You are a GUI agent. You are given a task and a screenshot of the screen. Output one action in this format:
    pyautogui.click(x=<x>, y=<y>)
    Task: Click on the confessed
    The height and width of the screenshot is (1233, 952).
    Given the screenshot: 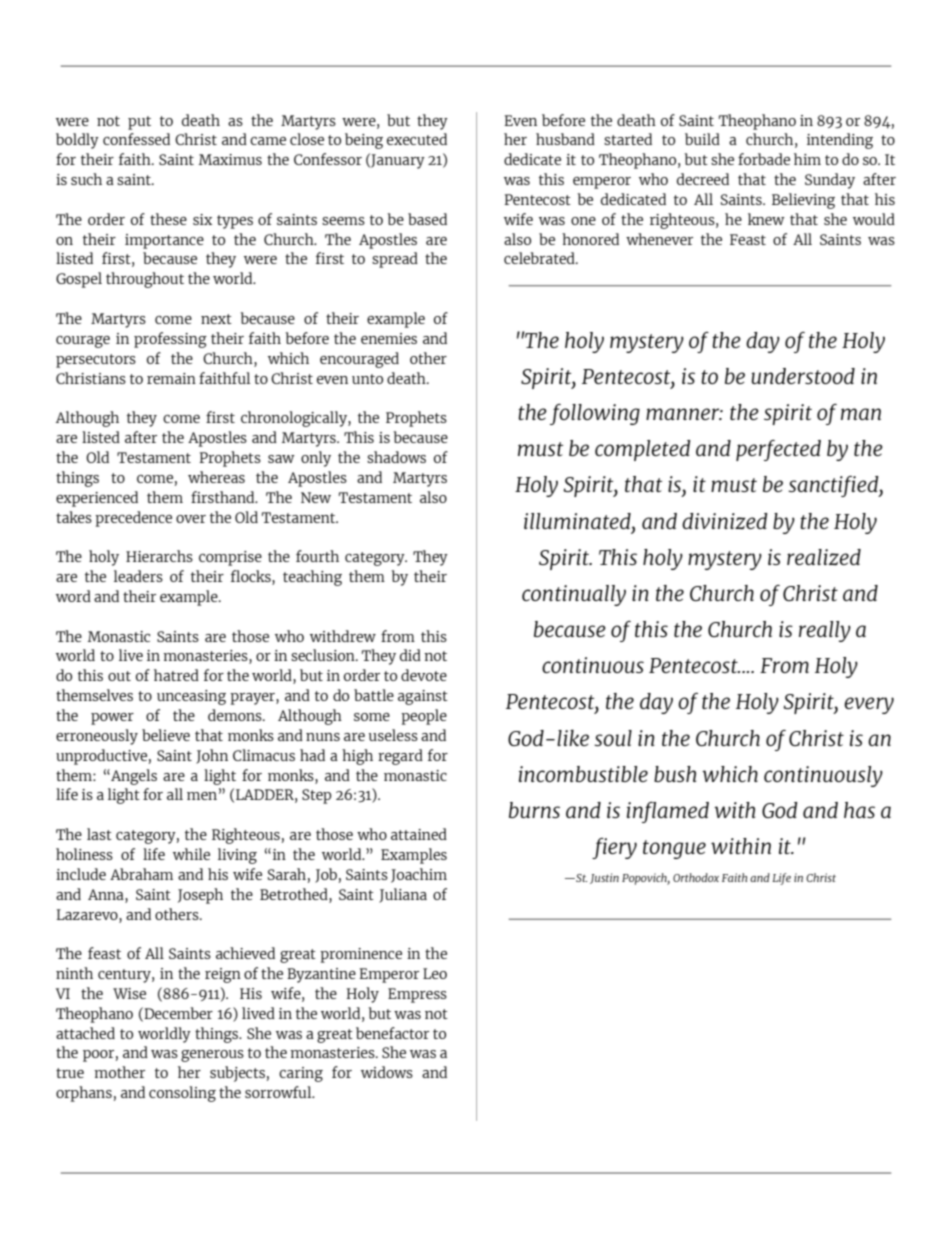 What is the action you would take?
    pyautogui.click(x=136, y=139)
